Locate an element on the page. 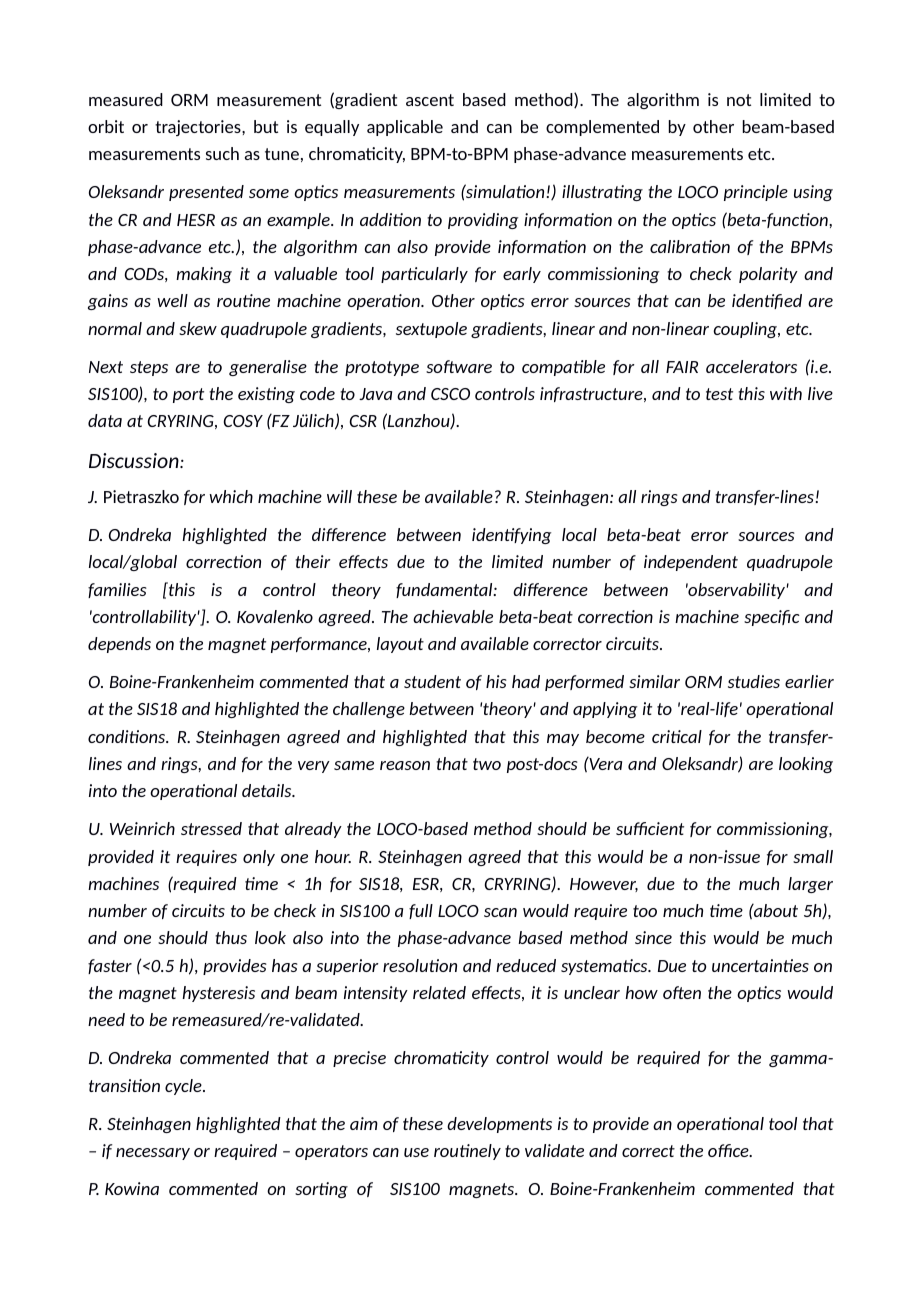 The width and height of the page is (924, 1308). critical is located at coordinates (677, 736).
